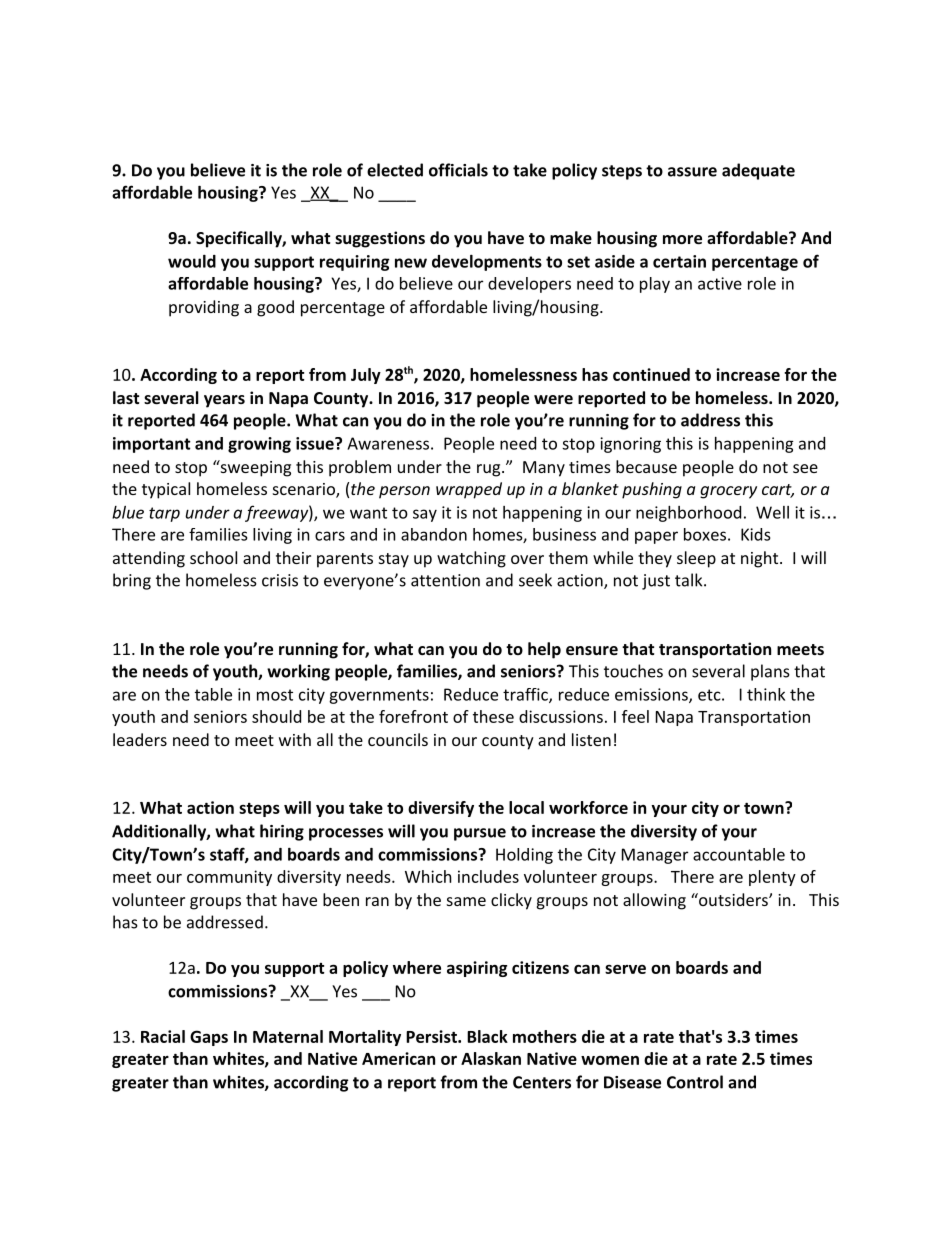  I want to click on Alaskan, so click(491, 1058).
